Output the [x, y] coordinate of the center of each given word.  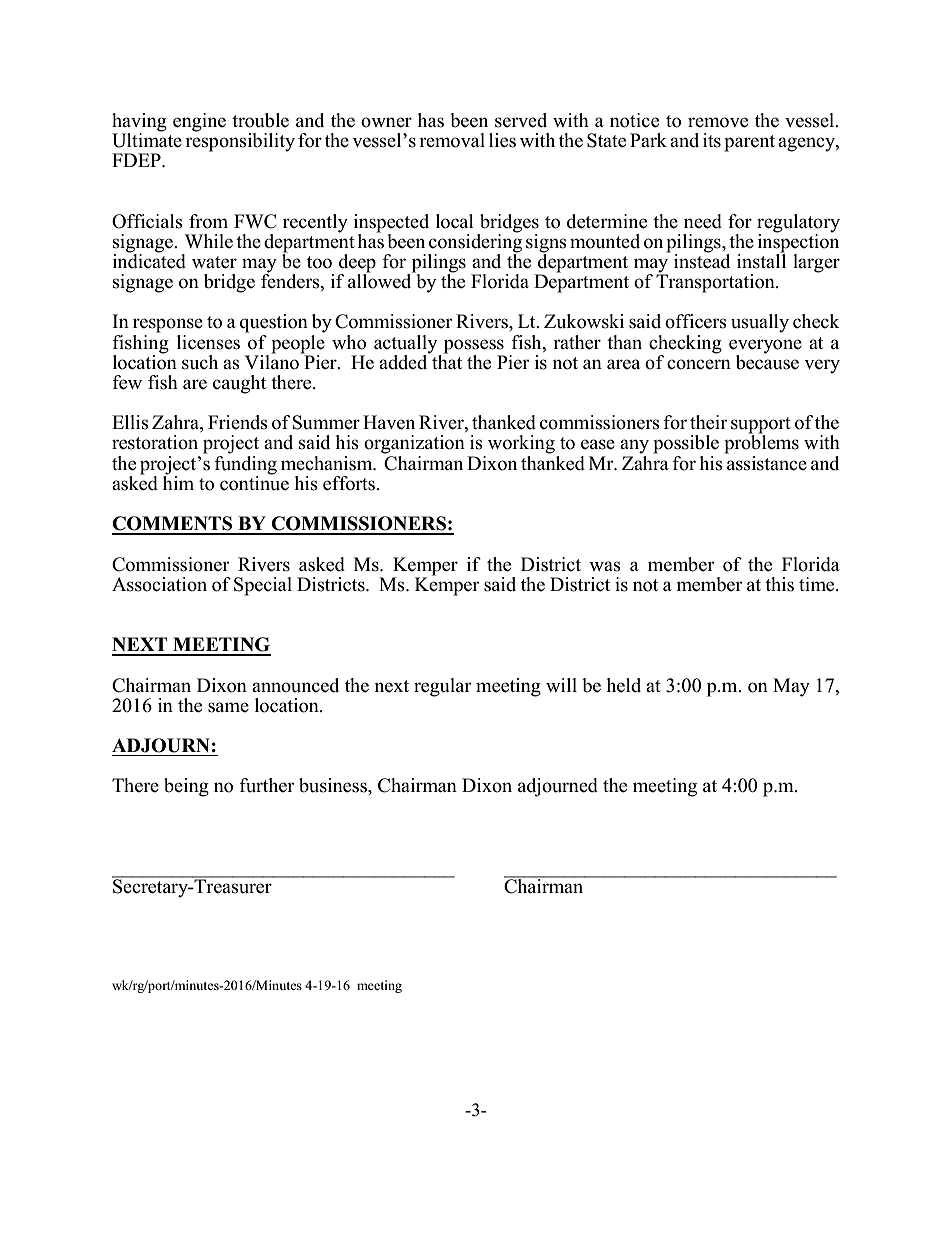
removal [452, 140]
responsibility [240, 141]
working [521, 444]
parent [749, 143]
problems [761, 443]
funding [245, 464]
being [186, 787]
